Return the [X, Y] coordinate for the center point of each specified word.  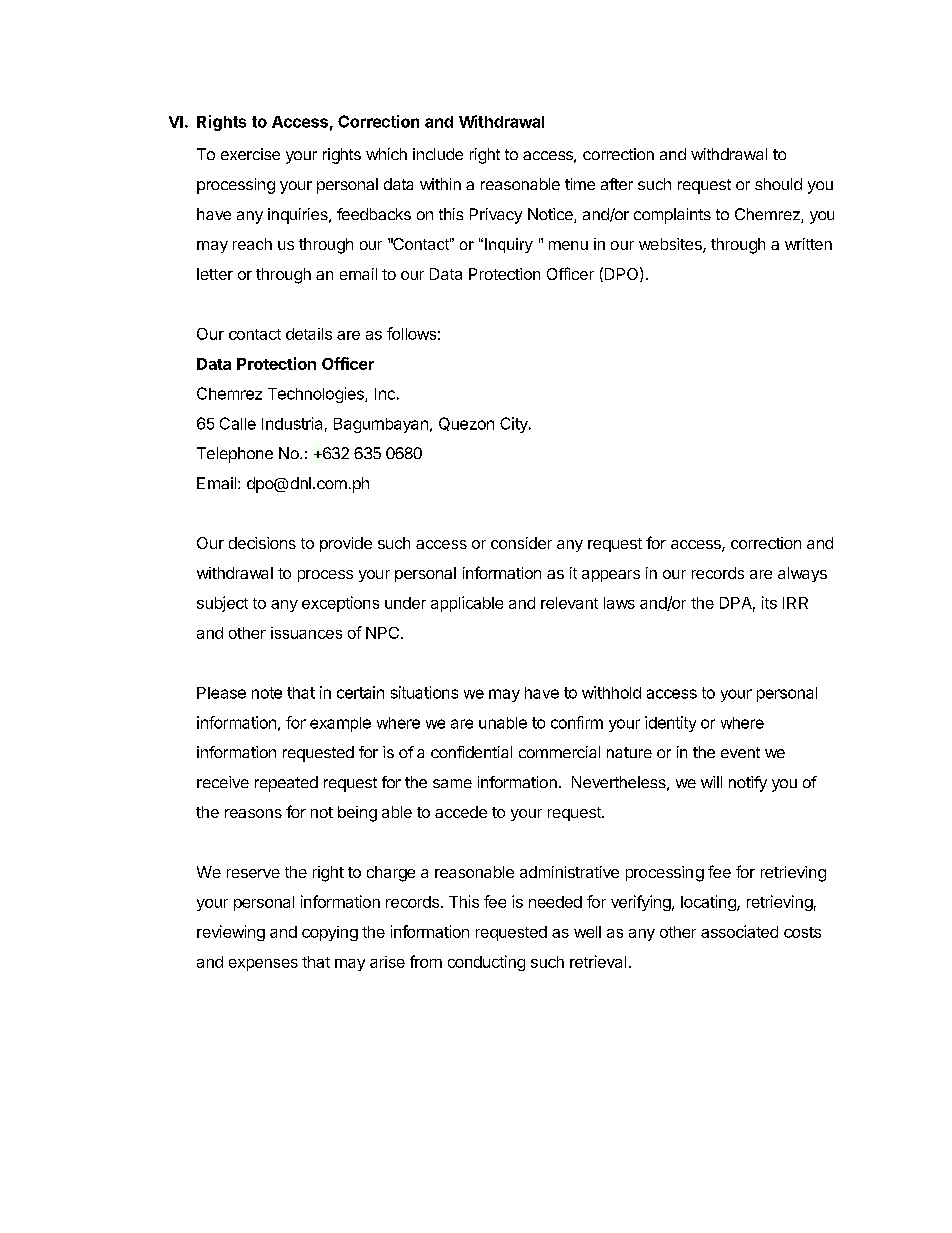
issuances [306, 633]
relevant [569, 603]
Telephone [235, 455]
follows [411, 333]
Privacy [496, 216]
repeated [286, 784]
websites [671, 245]
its [769, 602]
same [452, 783]
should [778, 184]
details [309, 334]
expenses [263, 965]
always [802, 574]
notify [748, 784]
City [515, 425]
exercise [250, 154]
